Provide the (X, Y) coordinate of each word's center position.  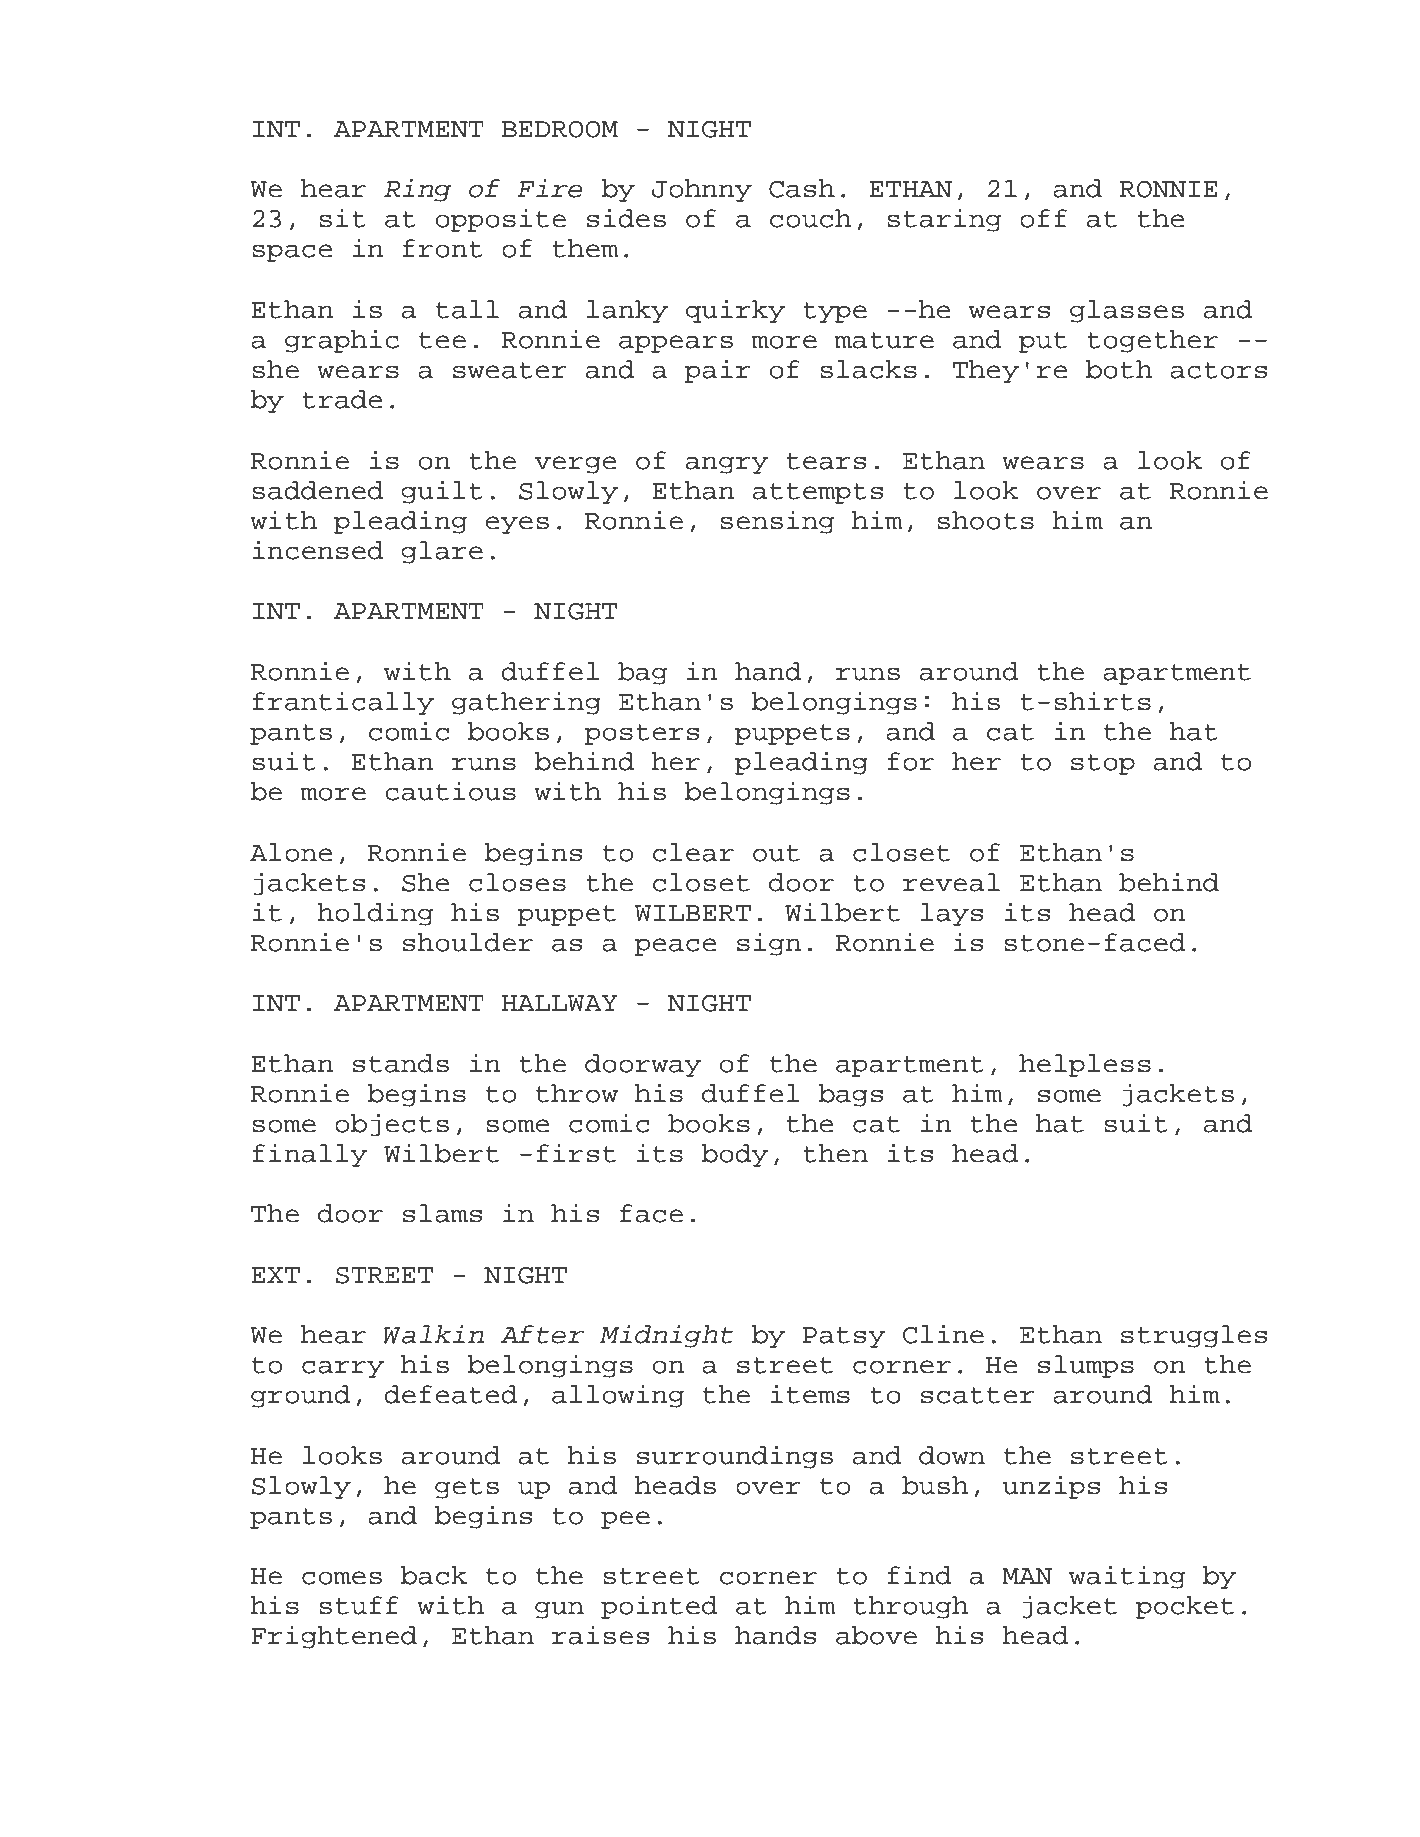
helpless (1085, 1065)
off (1043, 218)
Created (341, 1788)
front (443, 248)
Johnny (702, 190)
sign (769, 944)
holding (375, 914)
